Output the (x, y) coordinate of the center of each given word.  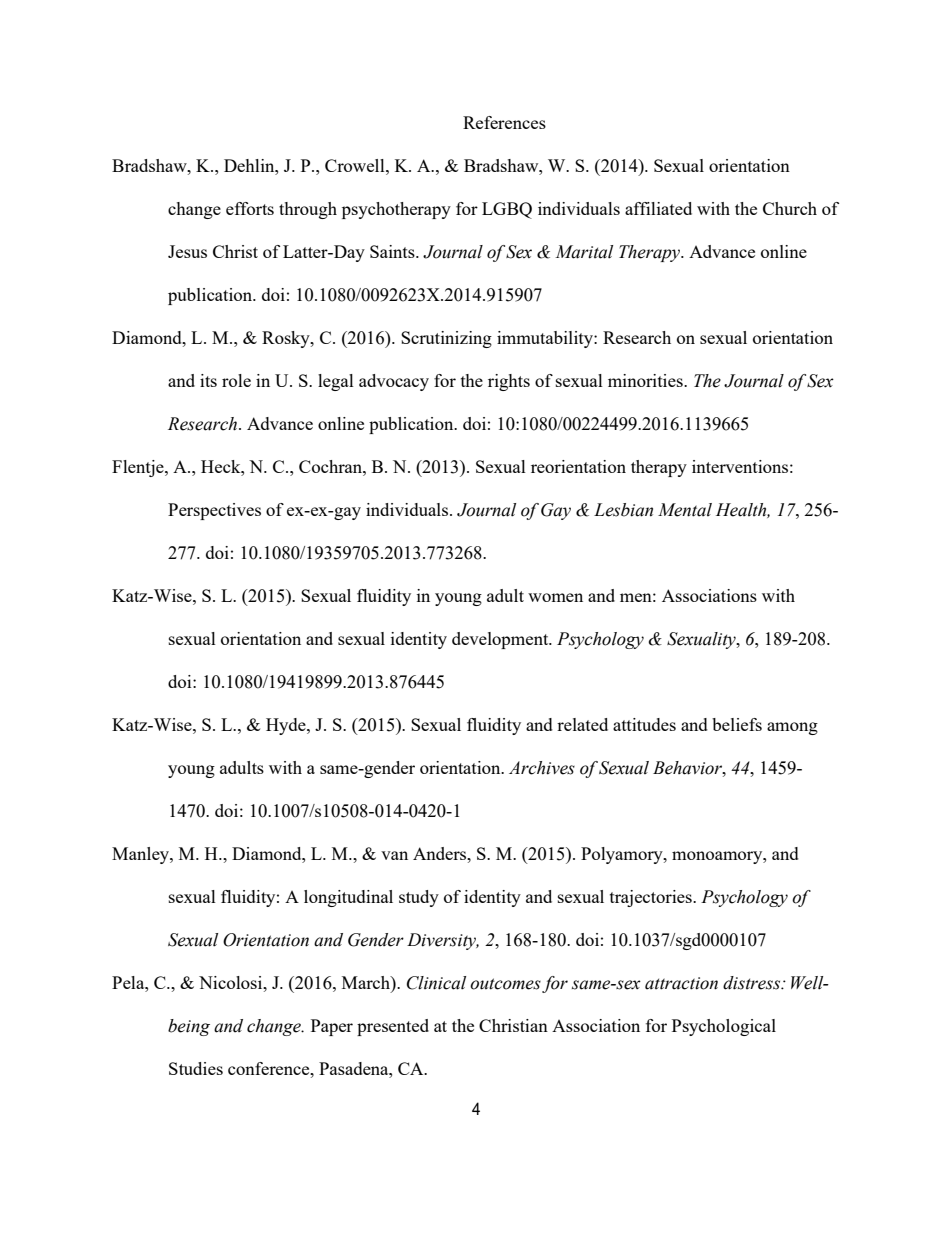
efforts (250, 208)
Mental (685, 510)
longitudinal (348, 898)
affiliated (658, 208)
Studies (196, 1068)
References (504, 122)
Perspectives (214, 511)
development (501, 640)
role (236, 380)
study (419, 898)
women (555, 597)
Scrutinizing (446, 339)
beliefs (737, 724)
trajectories (652, 898)
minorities (646, 380)
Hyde (287, 726)
